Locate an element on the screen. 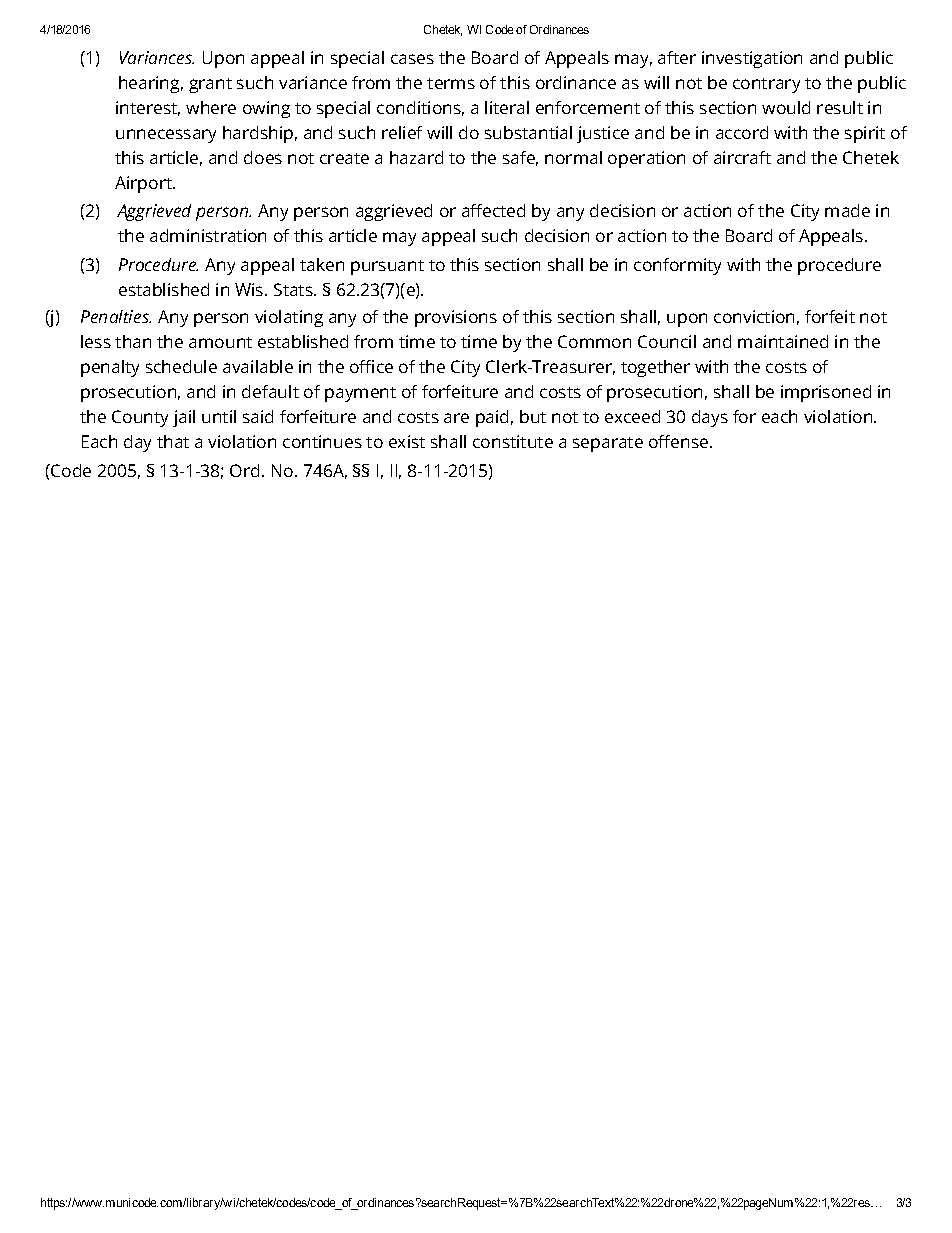  conformity is located at coordinates (677, 266).
